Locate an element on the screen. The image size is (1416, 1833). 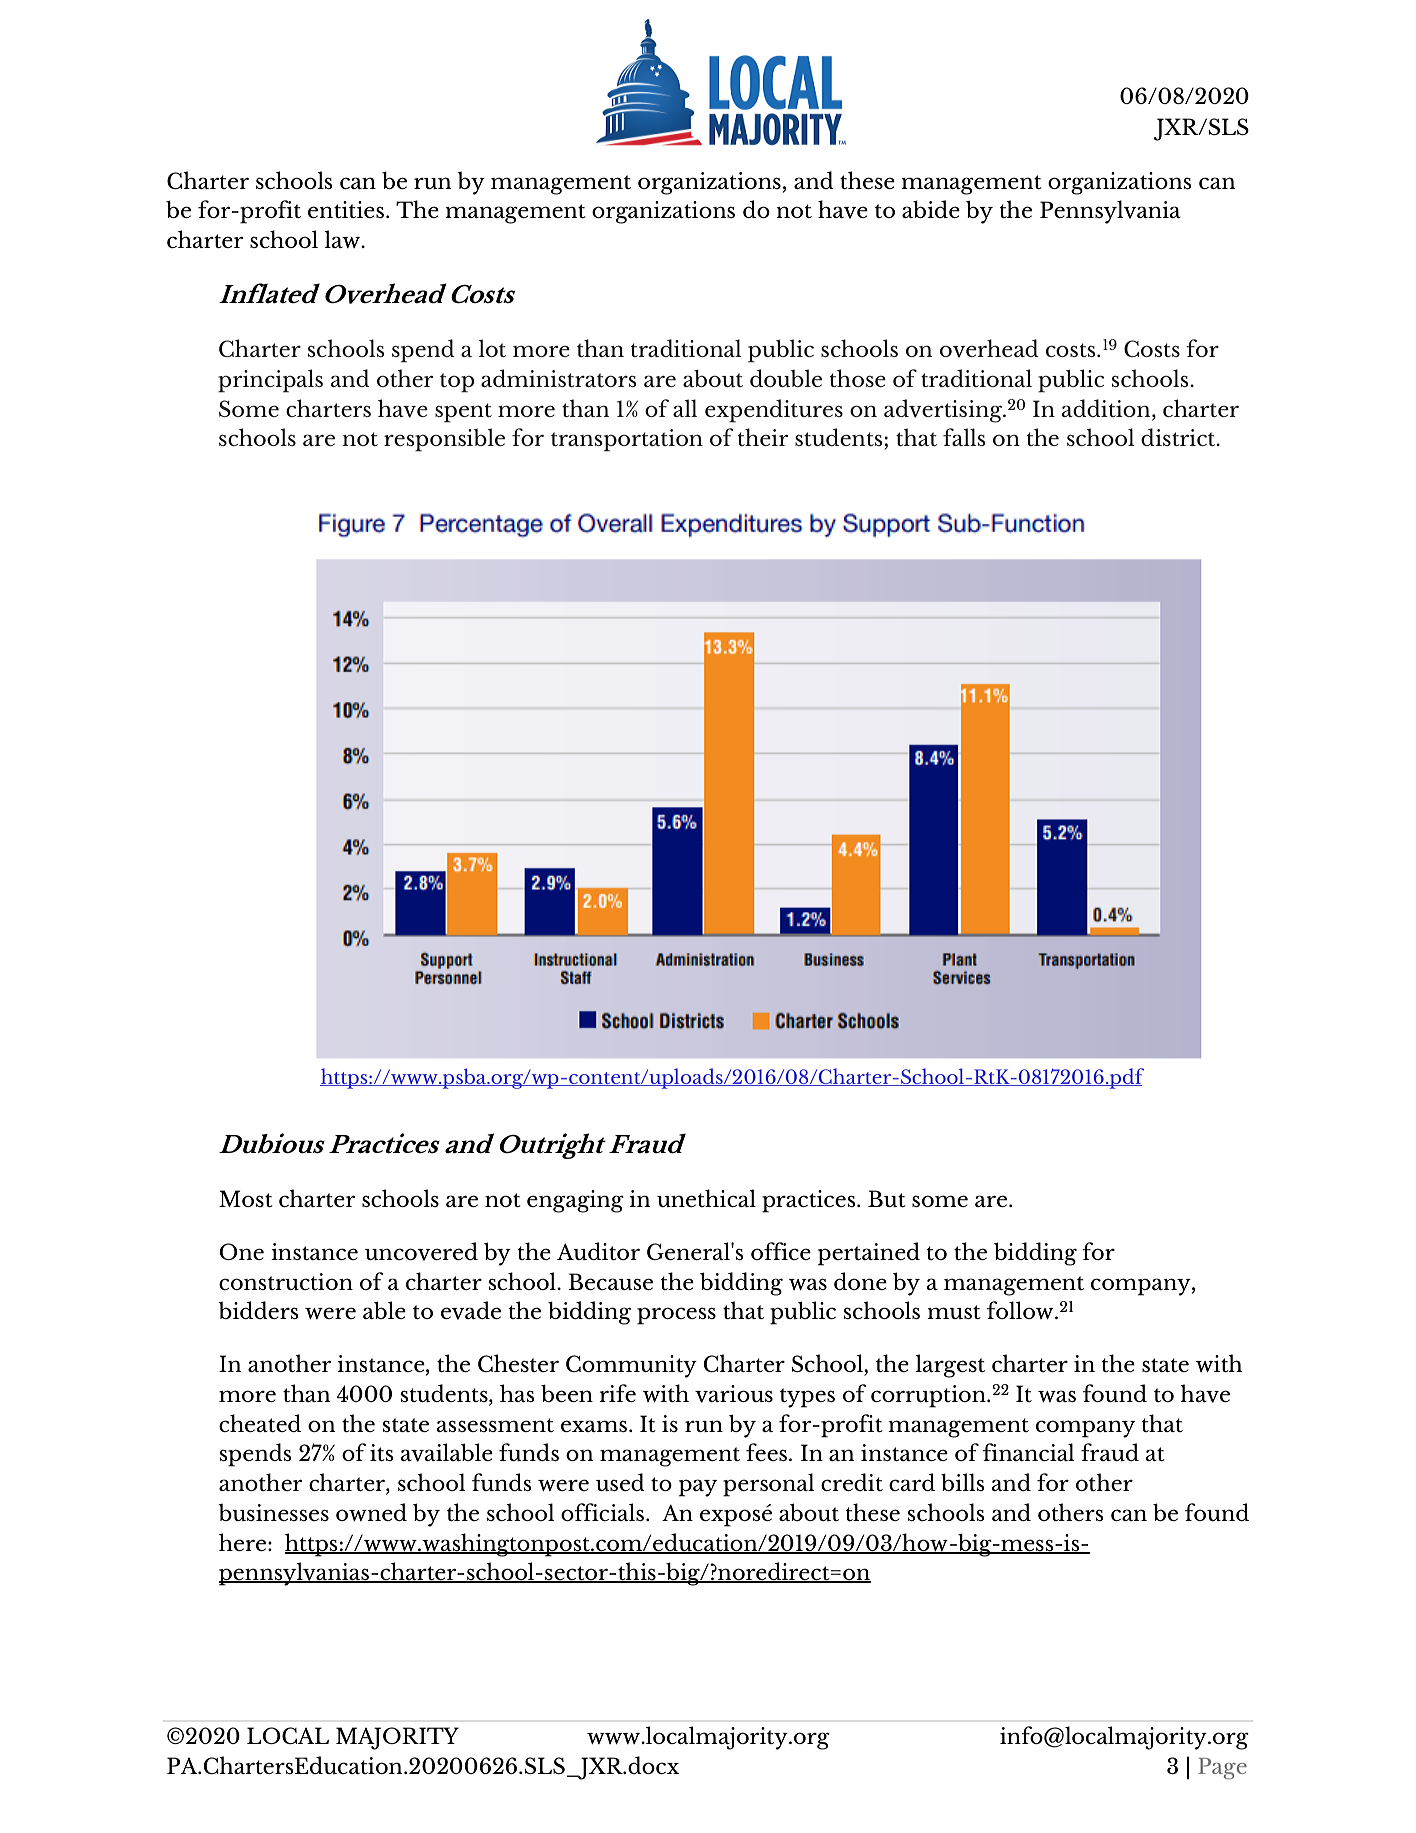
But is located at coordinates (887, 1198).
